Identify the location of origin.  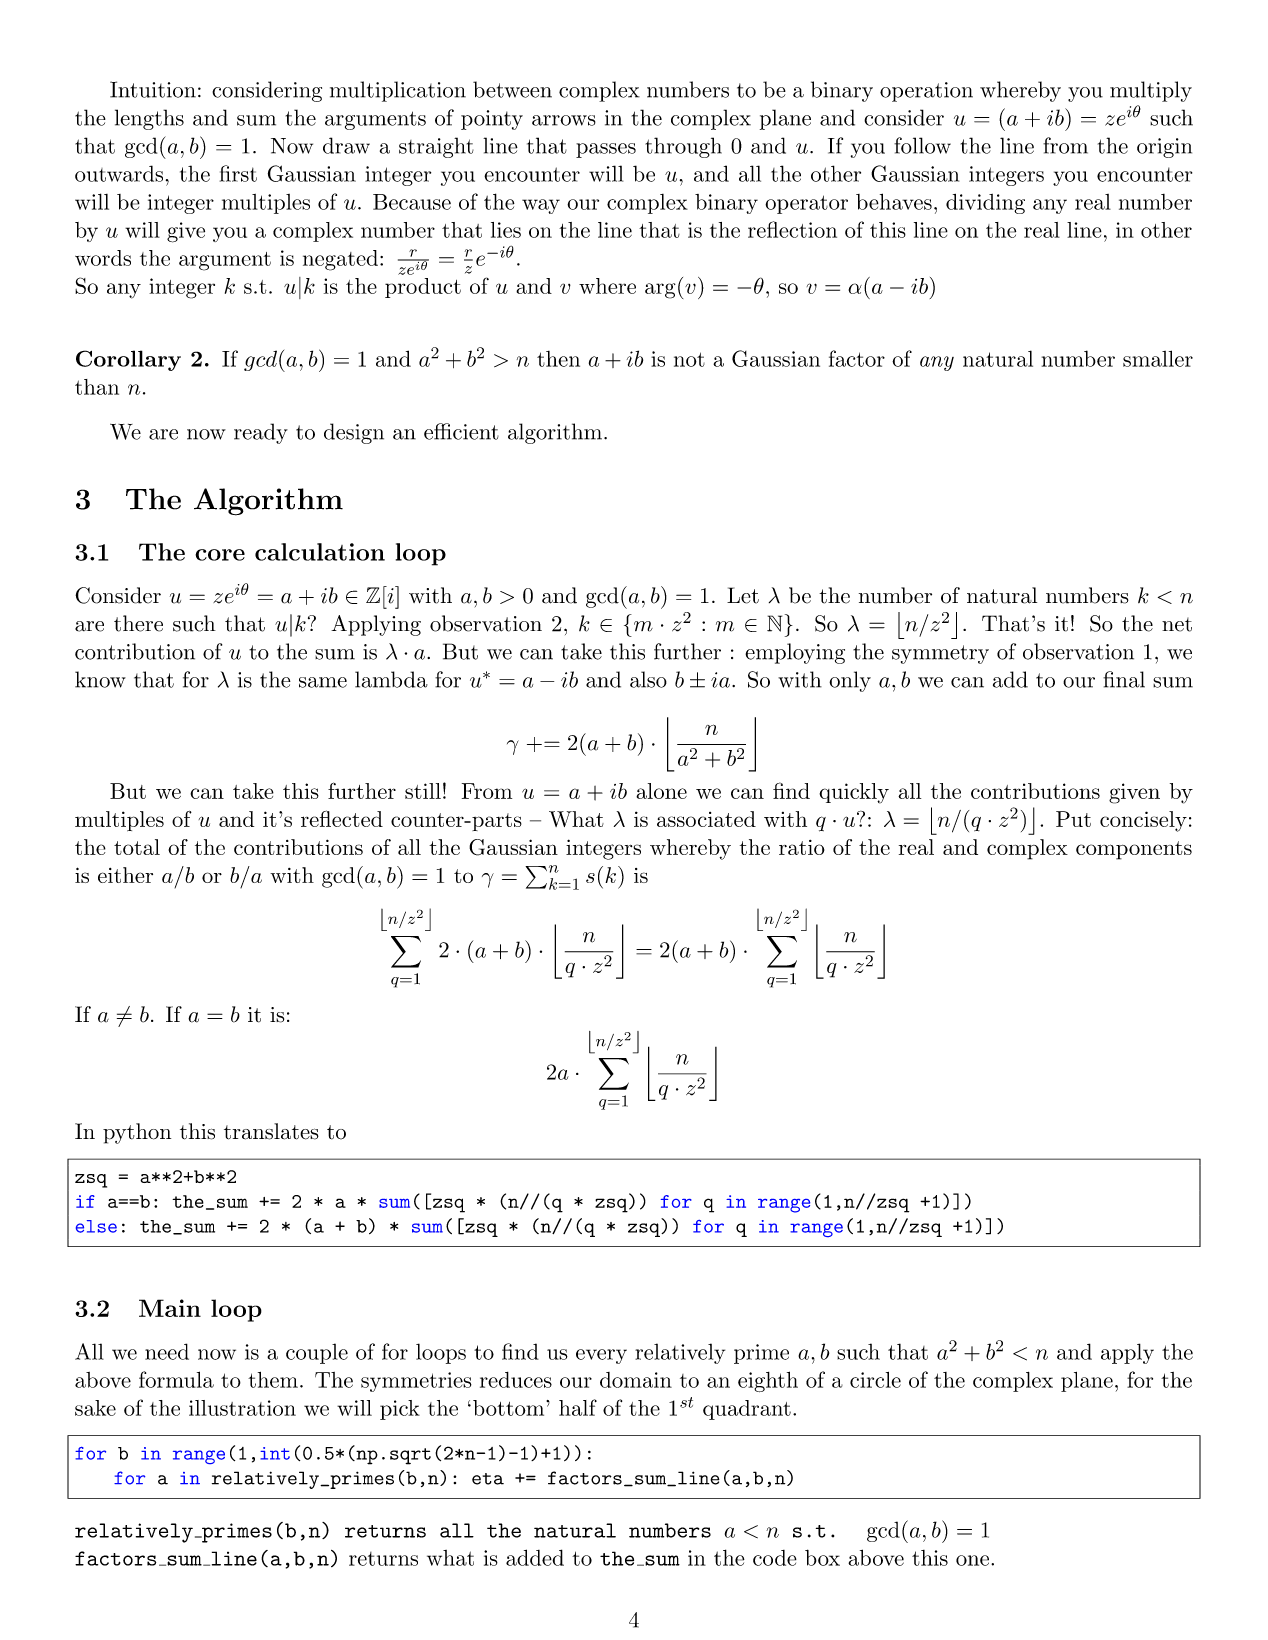
(1164, 148).
